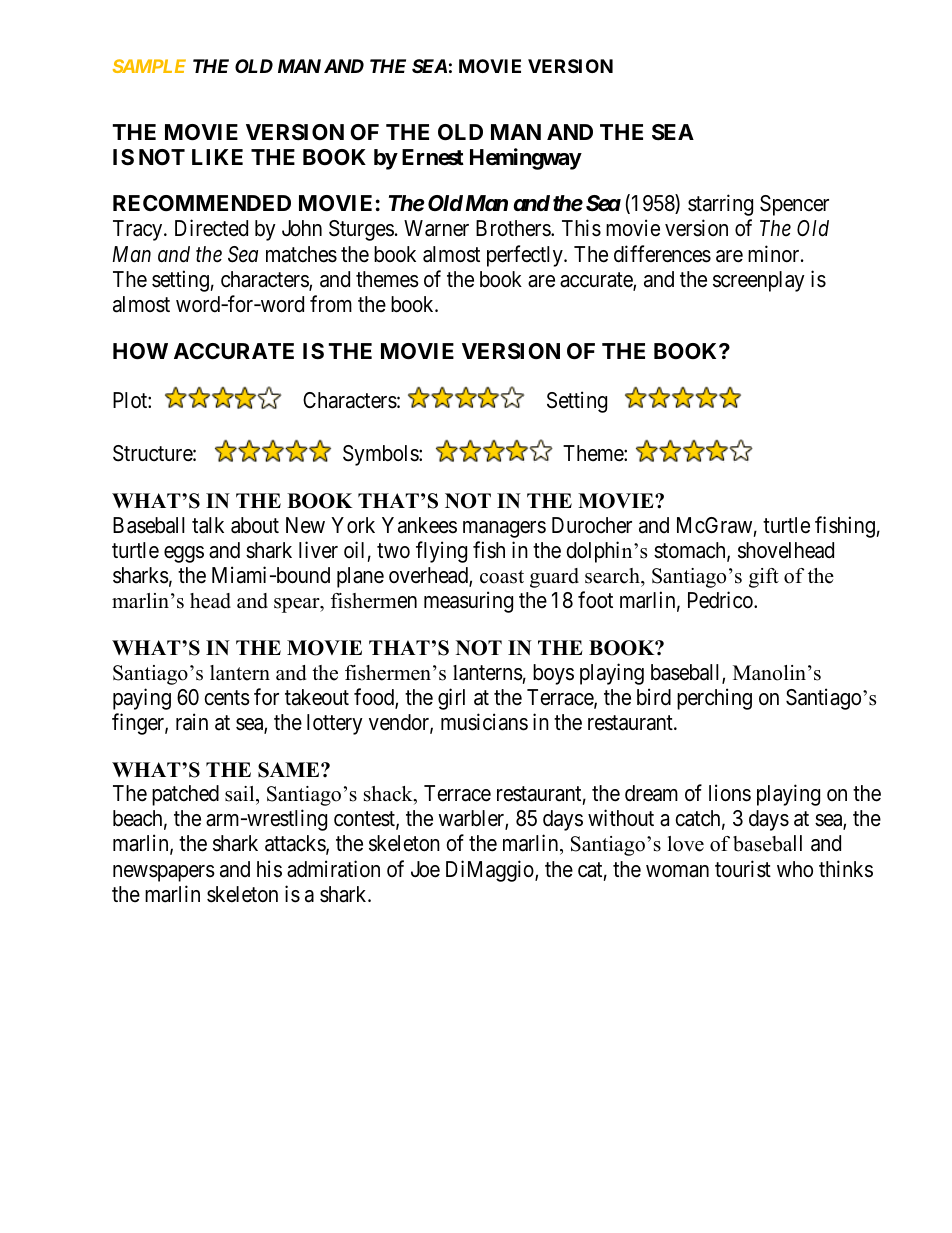  Describe the element at coordinates (794, 205) in the screenshot. I see `Spencer` at that location.
